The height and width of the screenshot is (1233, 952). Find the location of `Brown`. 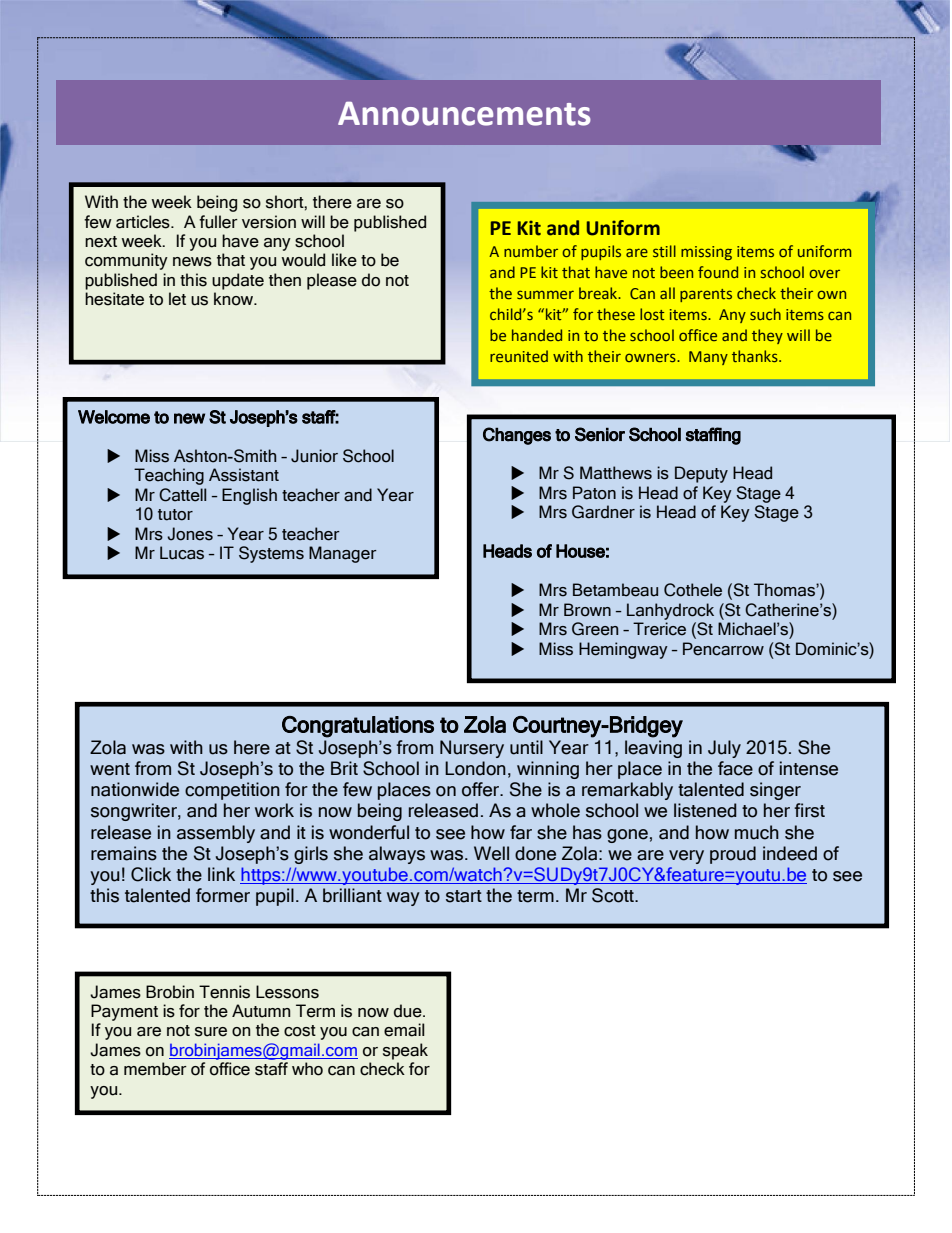

Brown is located at coordinates (587, 610).
